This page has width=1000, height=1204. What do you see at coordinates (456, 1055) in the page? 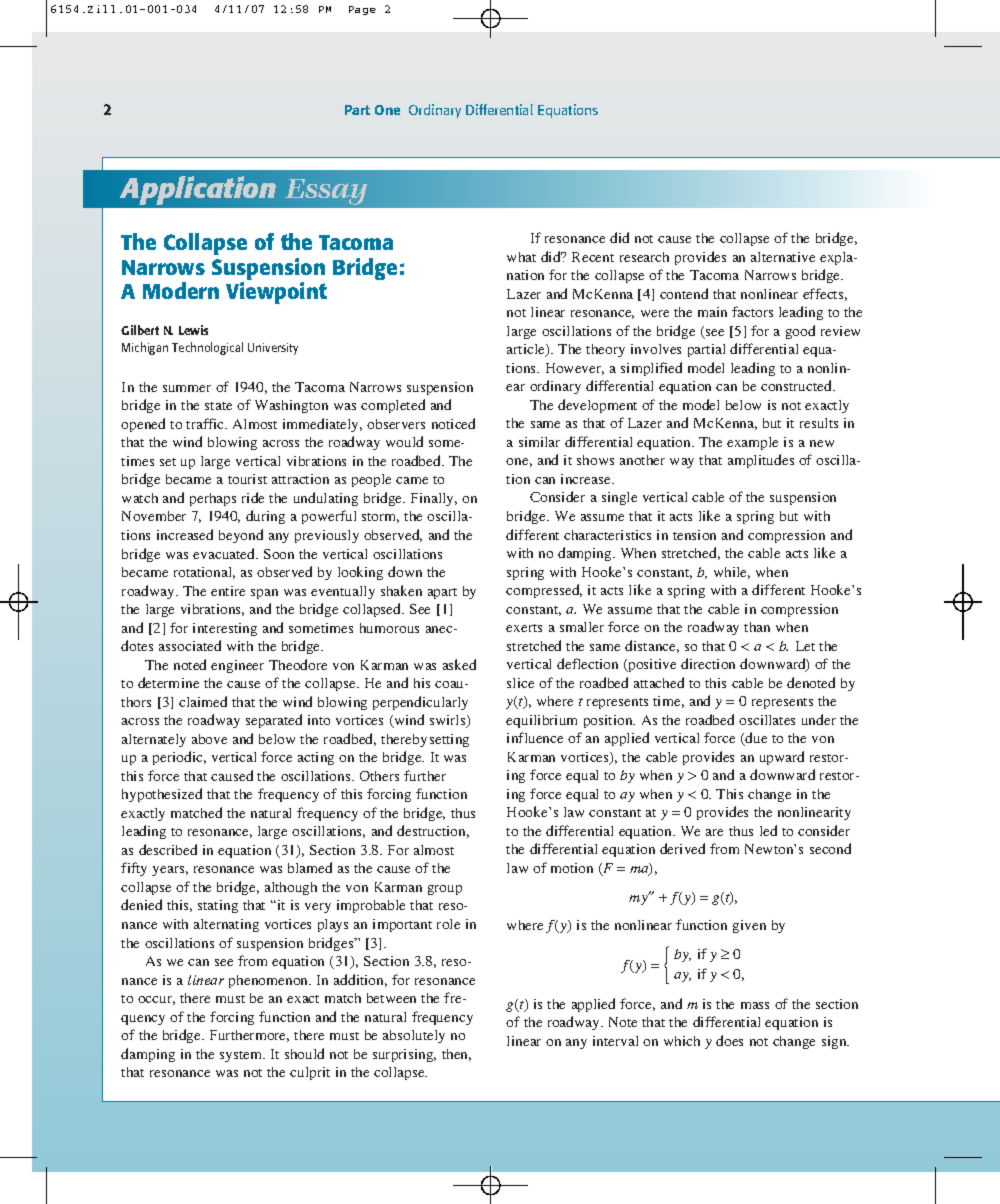
I see `then` at bounding box center [456, 1055].
